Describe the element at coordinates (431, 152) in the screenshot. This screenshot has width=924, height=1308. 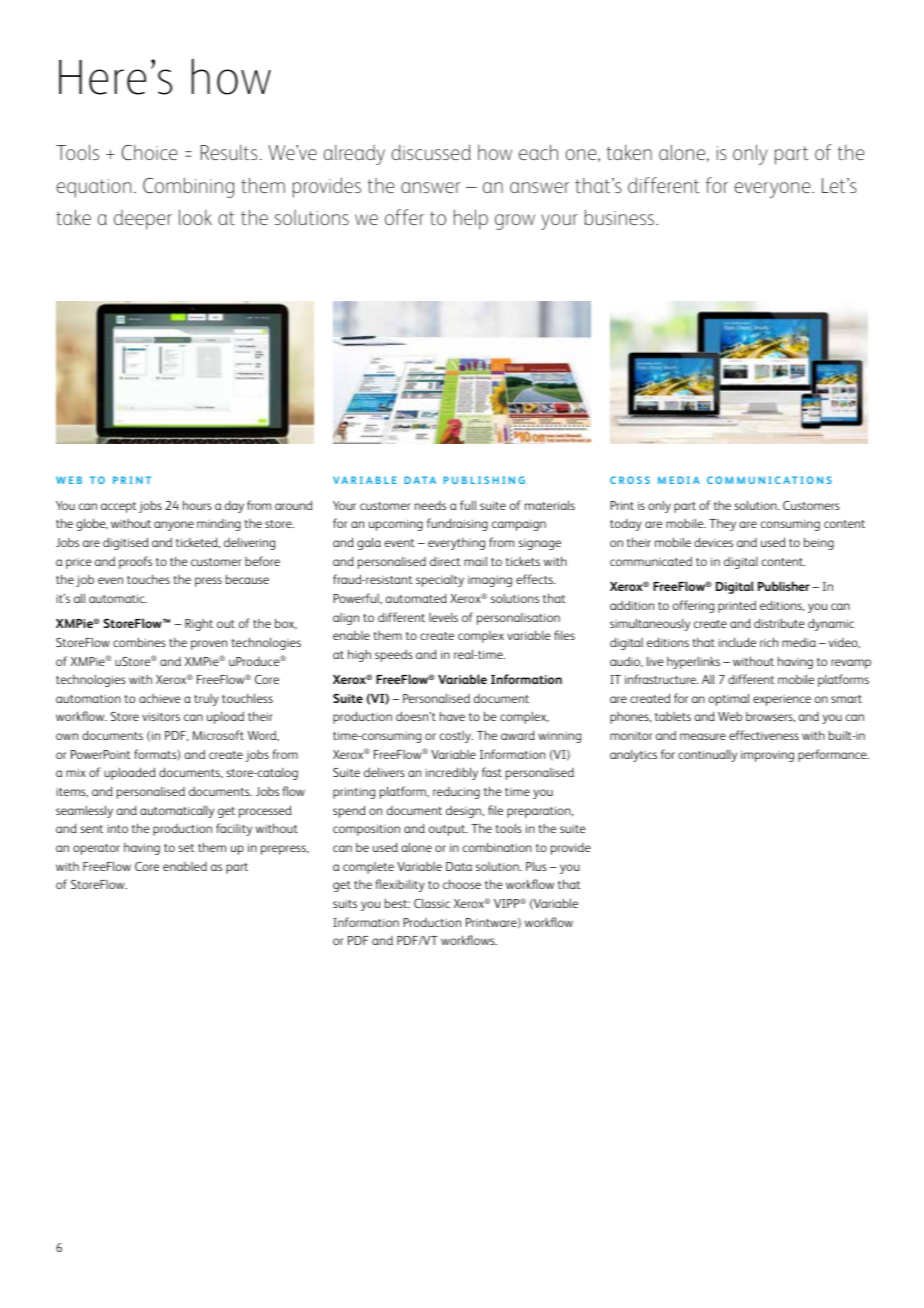
I see `discussed` at that location.
